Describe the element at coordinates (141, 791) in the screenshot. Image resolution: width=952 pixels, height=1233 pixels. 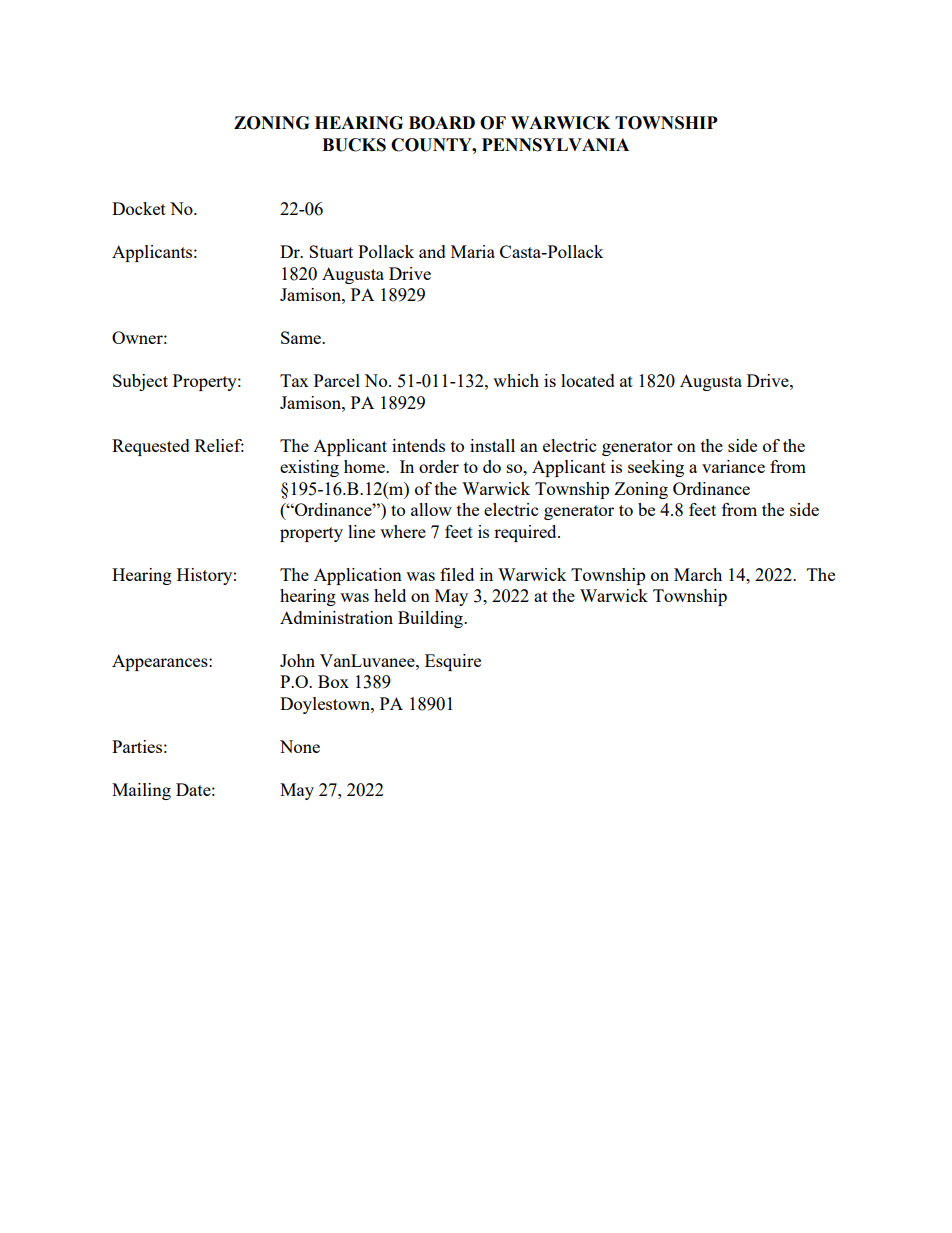
I see `Mailing` at that location.
